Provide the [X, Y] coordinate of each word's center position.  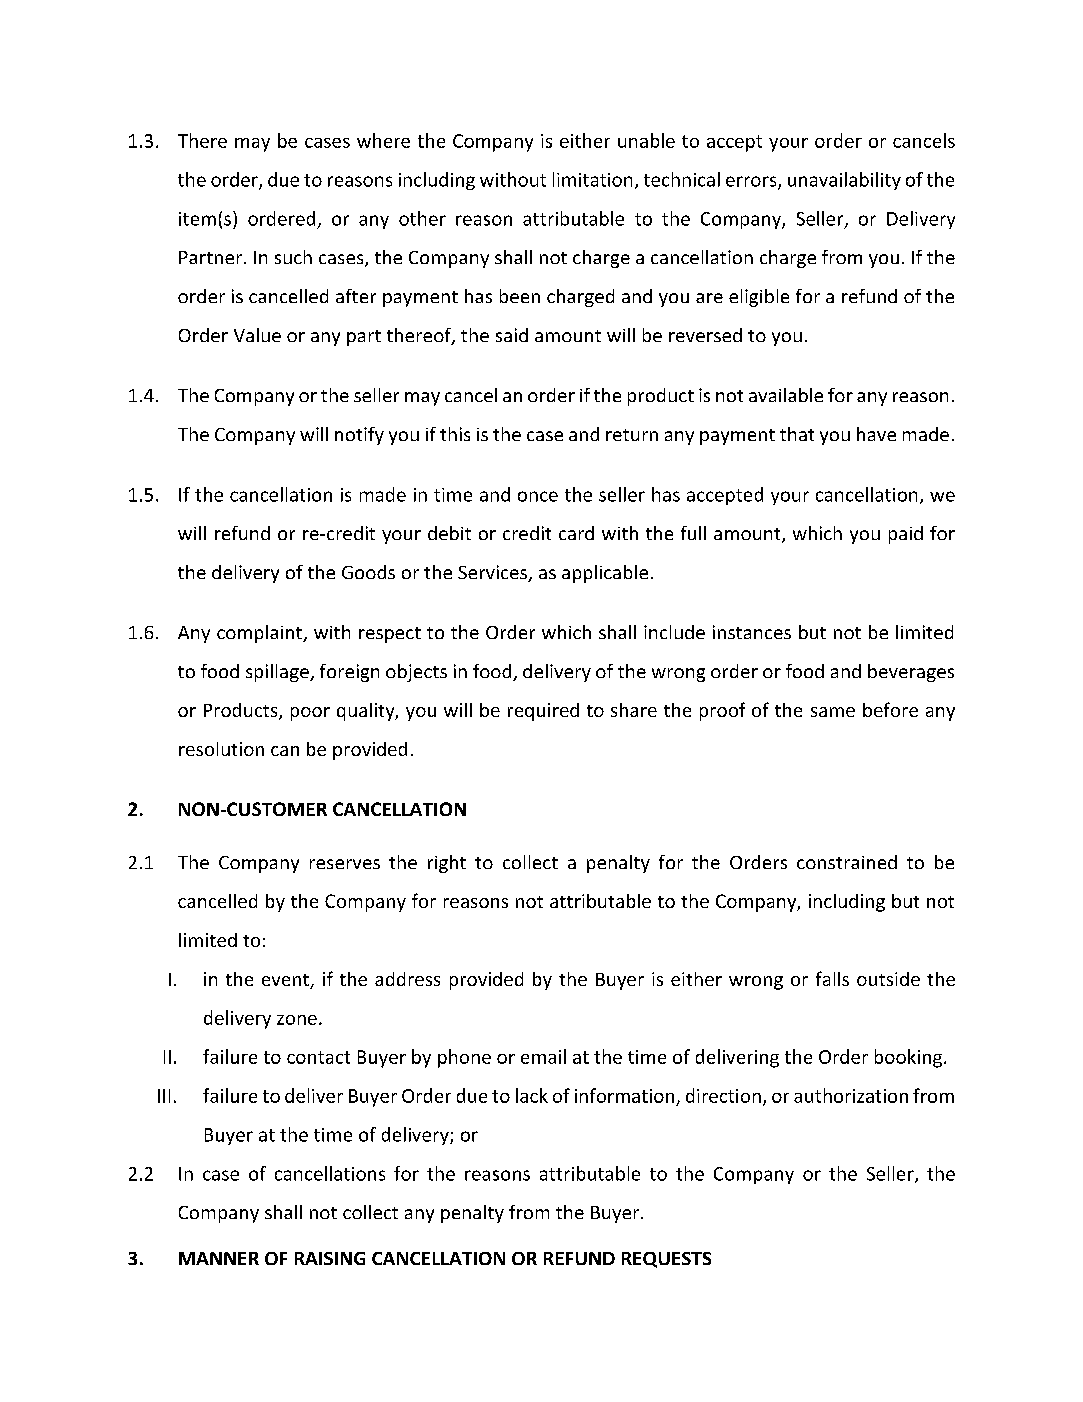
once [538, 496]
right [447, 864]
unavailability [844, 181]
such [293, 257]
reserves [345, 864]
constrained [847, 862]
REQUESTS [666, 1260]
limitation [592, 179]
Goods [368, 572]
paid [906, 535]
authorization [851, 1095]
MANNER [219, 1258]
